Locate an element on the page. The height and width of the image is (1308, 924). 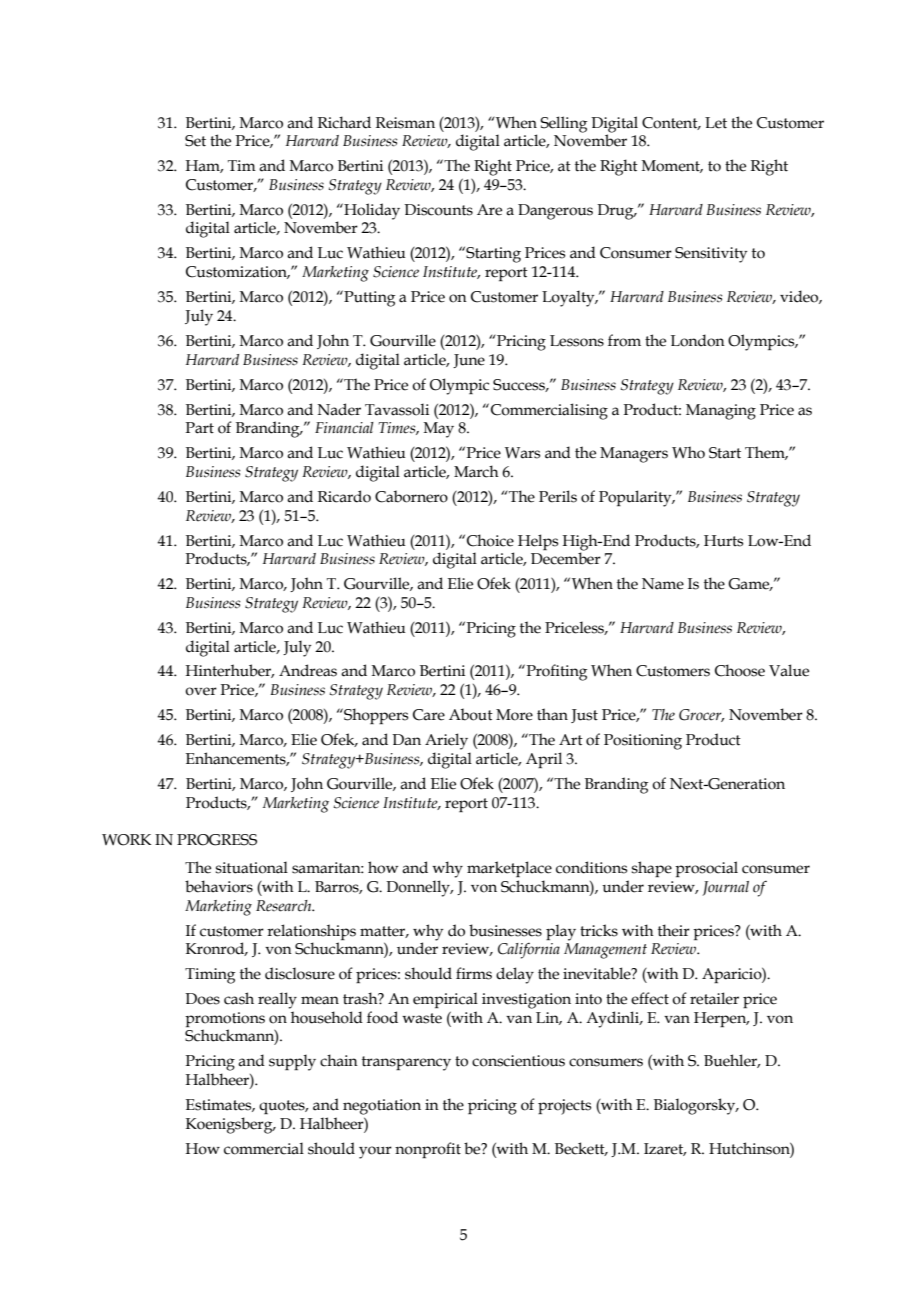
Let is located at coordinates (716, 123).
